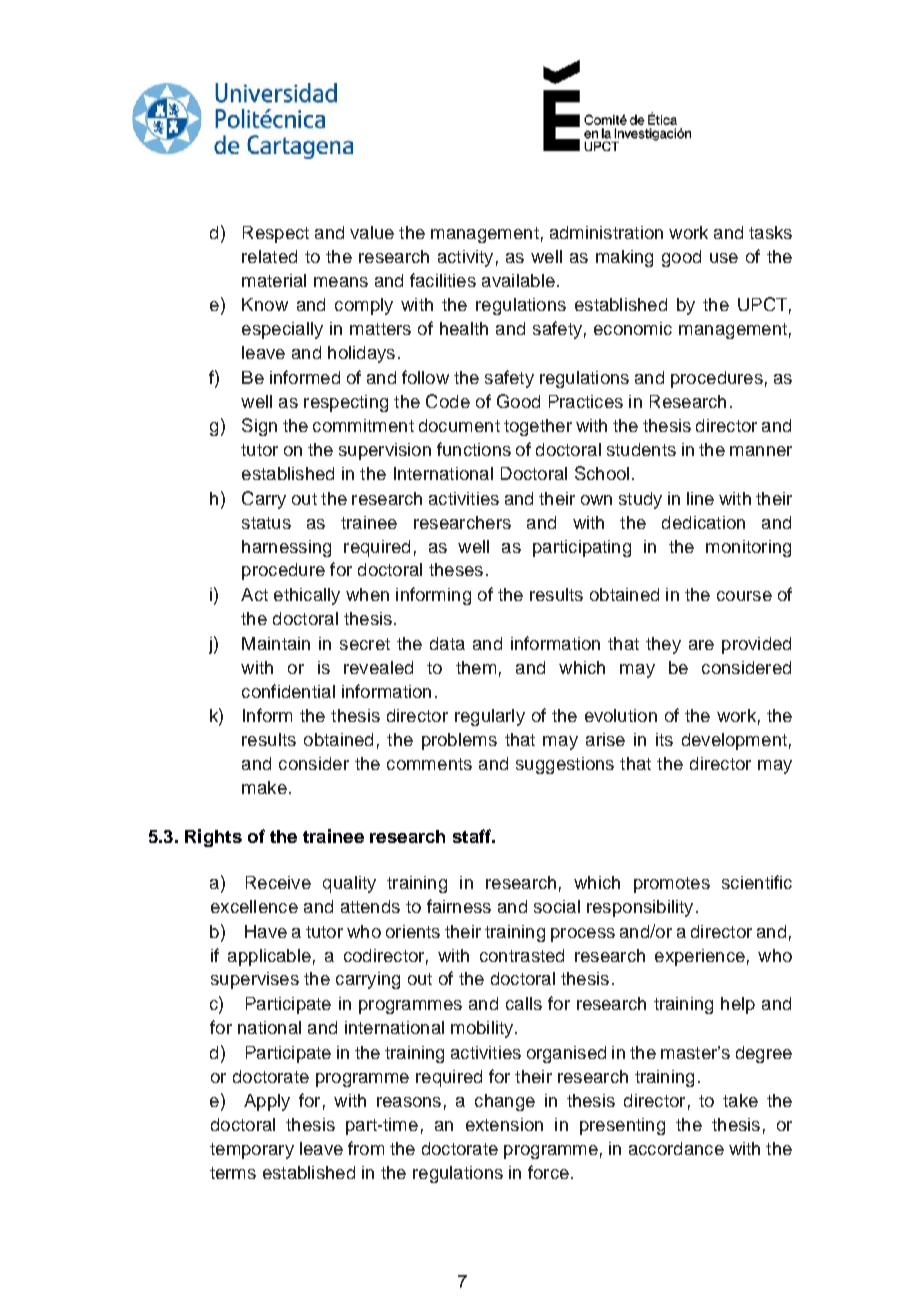 This page has height=1308, width=924. Describe the element at coordinates (278, 882) in the page. I see `Receive` at that location.
